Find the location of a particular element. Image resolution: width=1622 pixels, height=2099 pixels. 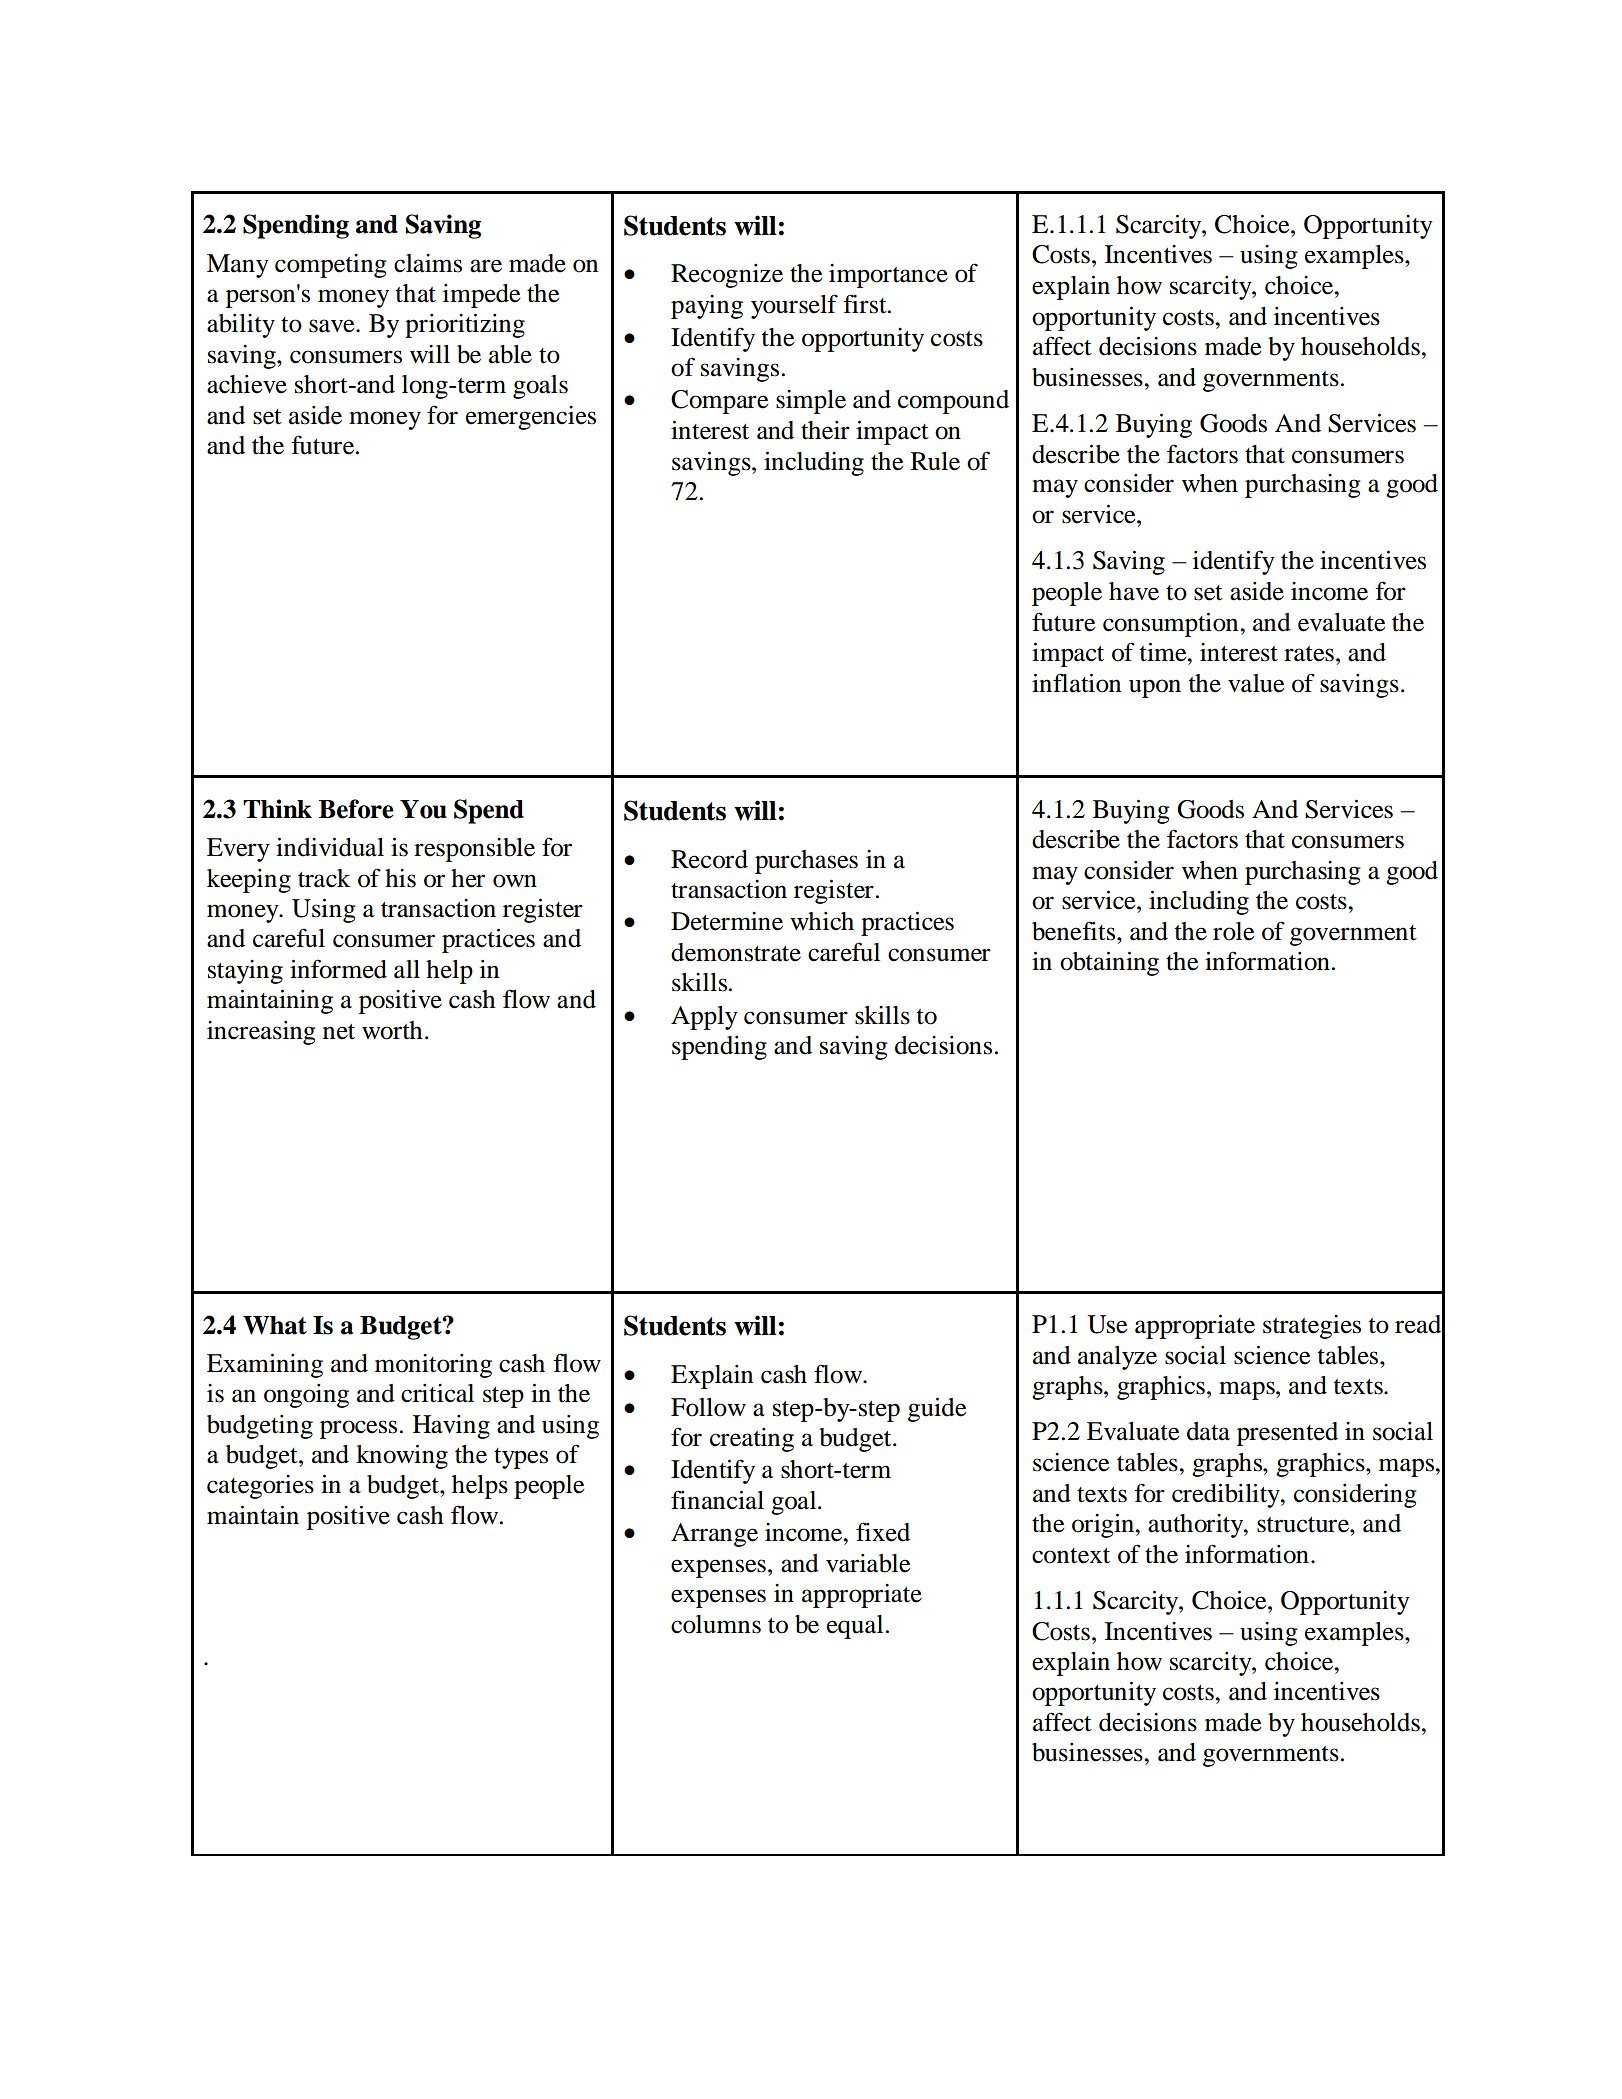

yourself is located at coordinates (794, 306).
